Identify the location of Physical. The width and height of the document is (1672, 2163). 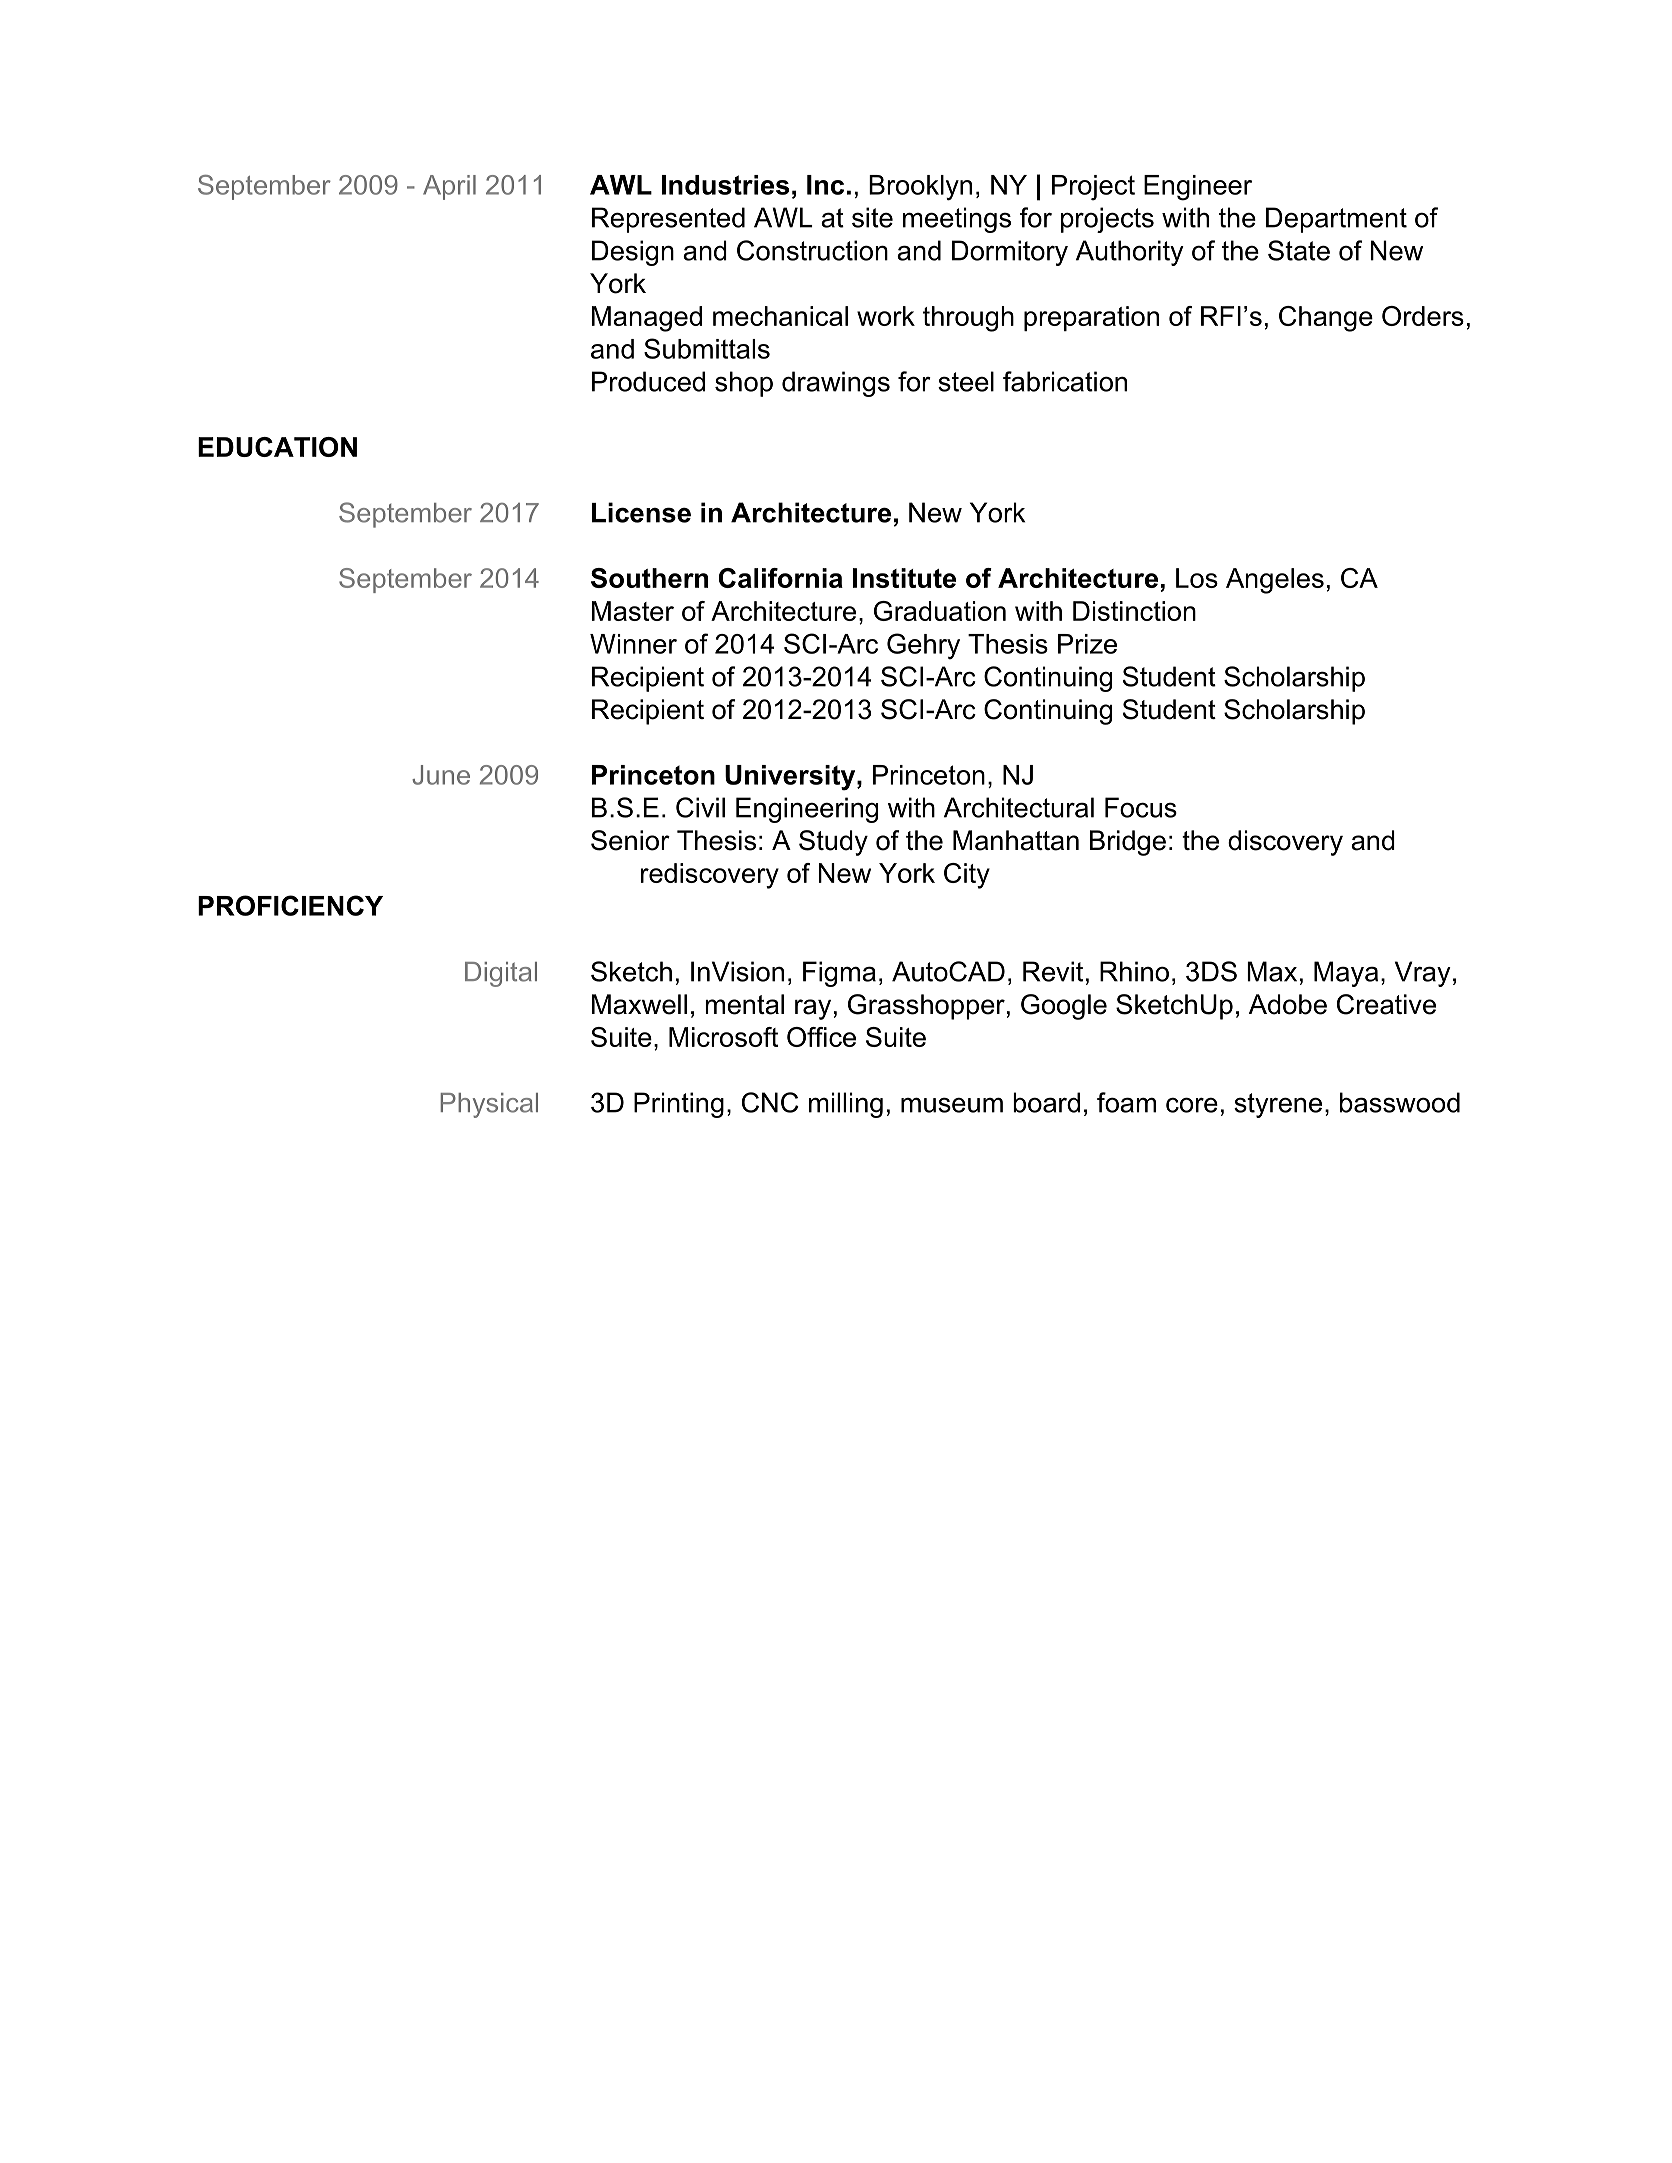
(489, 1105).
